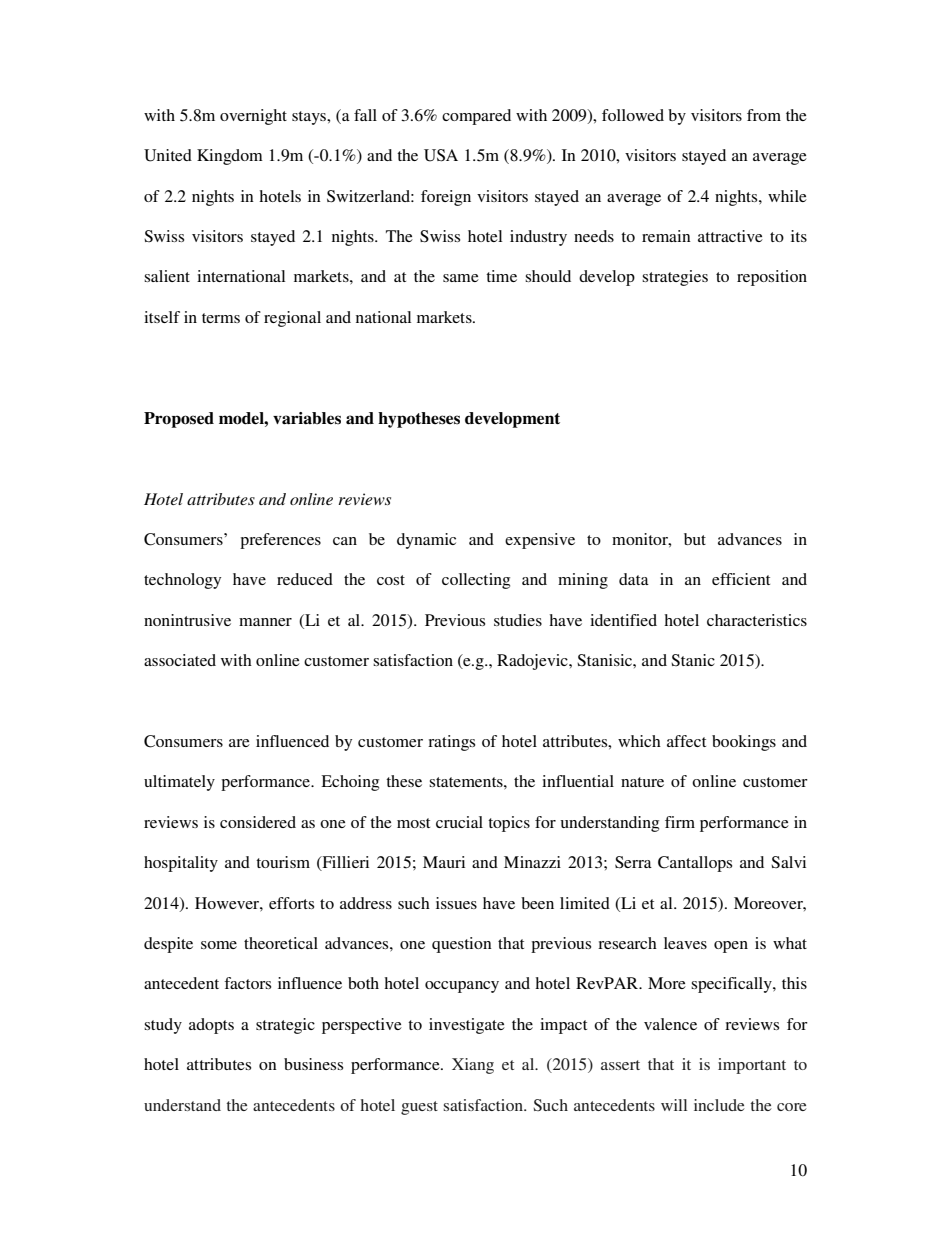  Describe the element at coordinates (764, 115) in the screenshot. I see `from` at that location.
